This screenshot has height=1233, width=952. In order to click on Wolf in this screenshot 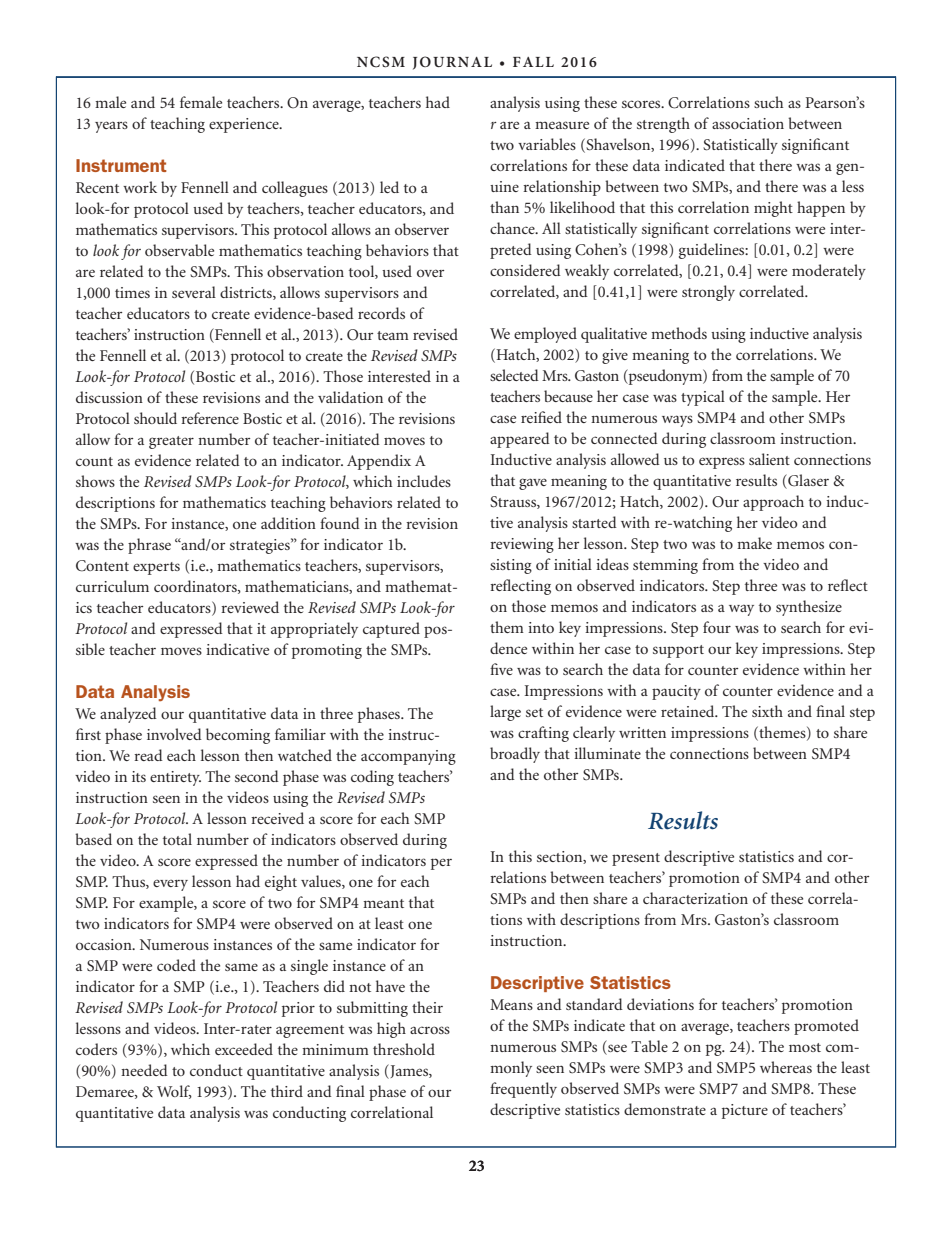, I will do `click(174, 1092)`.
